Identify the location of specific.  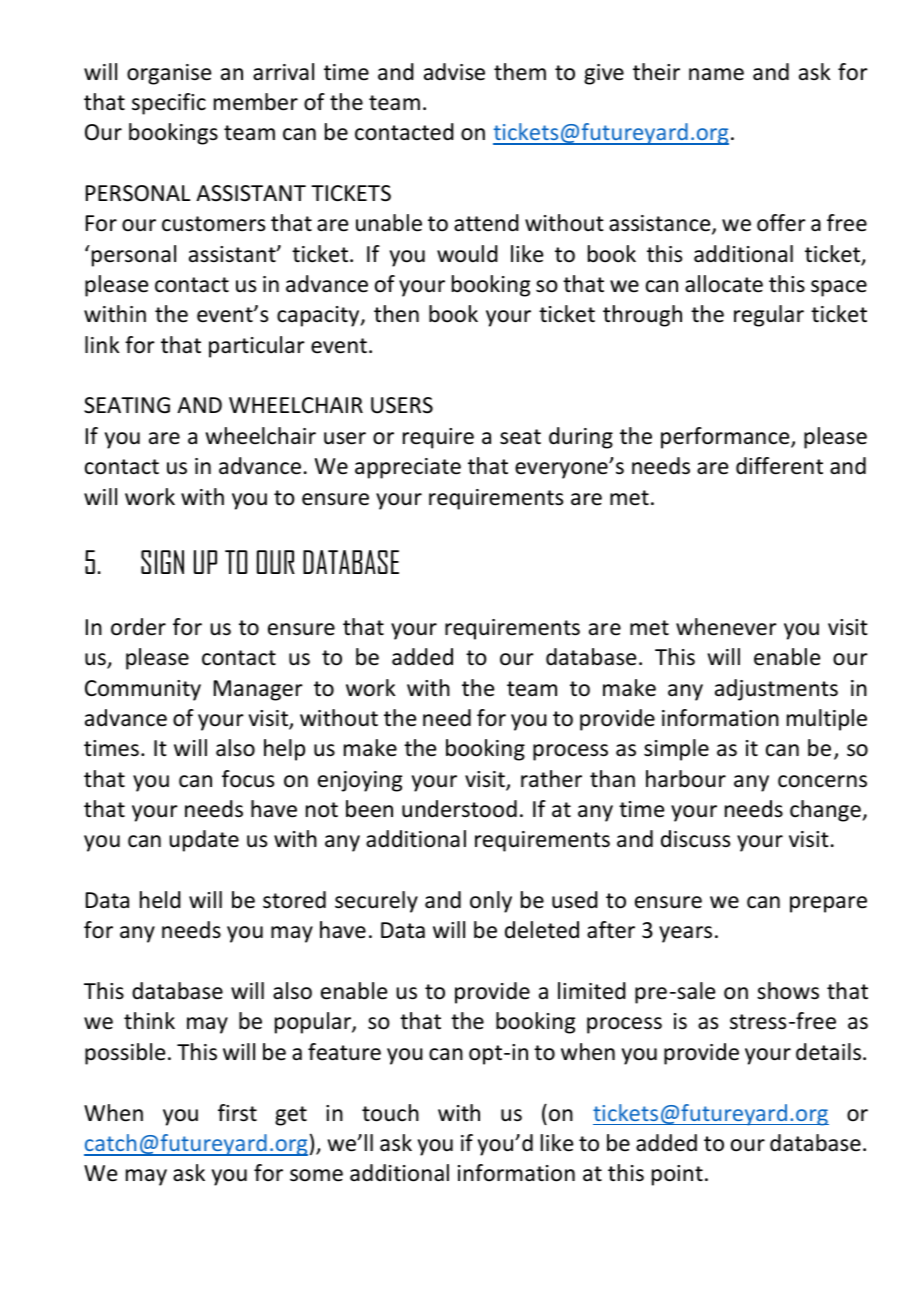
(169, 104).
